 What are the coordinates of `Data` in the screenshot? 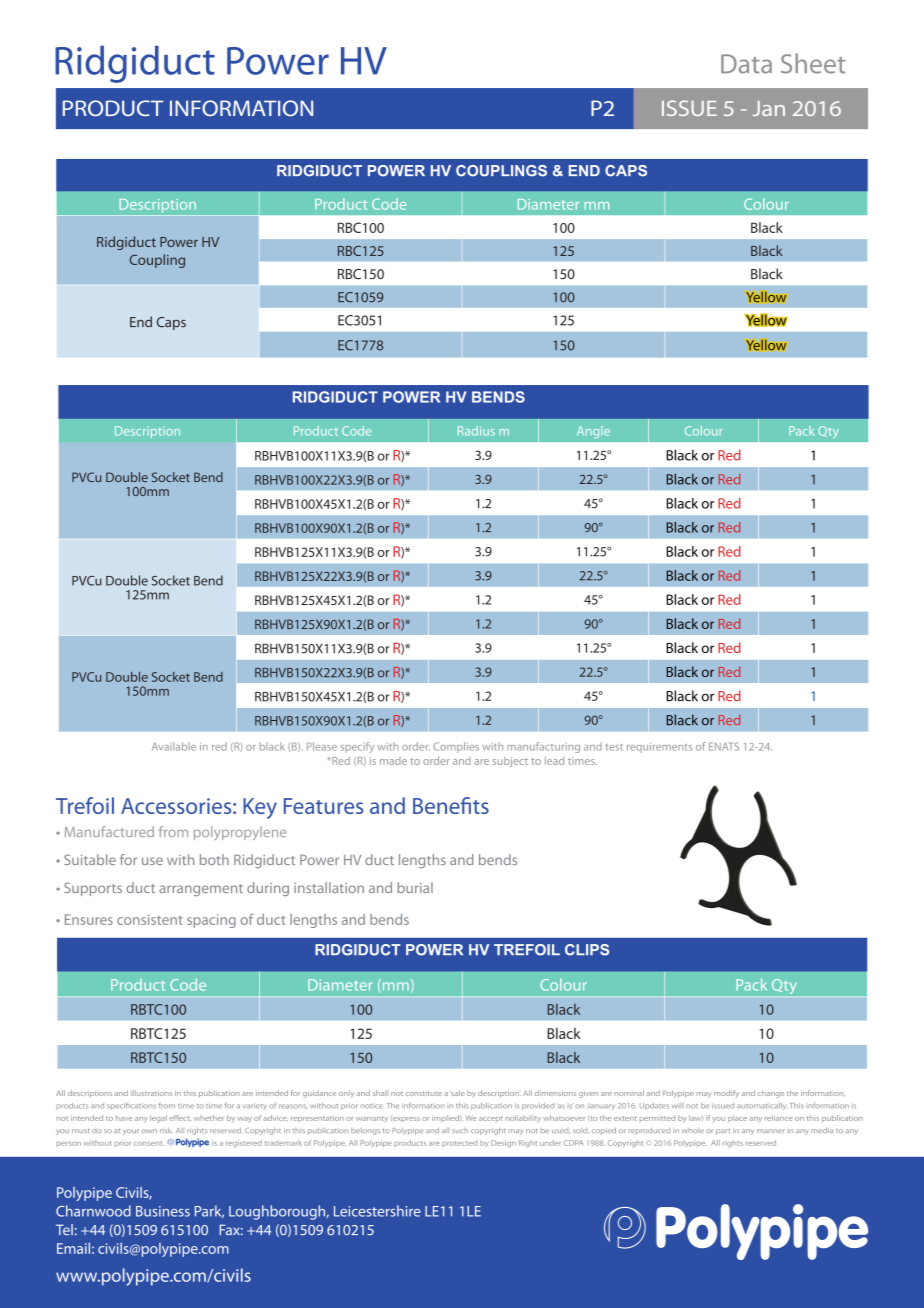 It's located at (746, 64).
